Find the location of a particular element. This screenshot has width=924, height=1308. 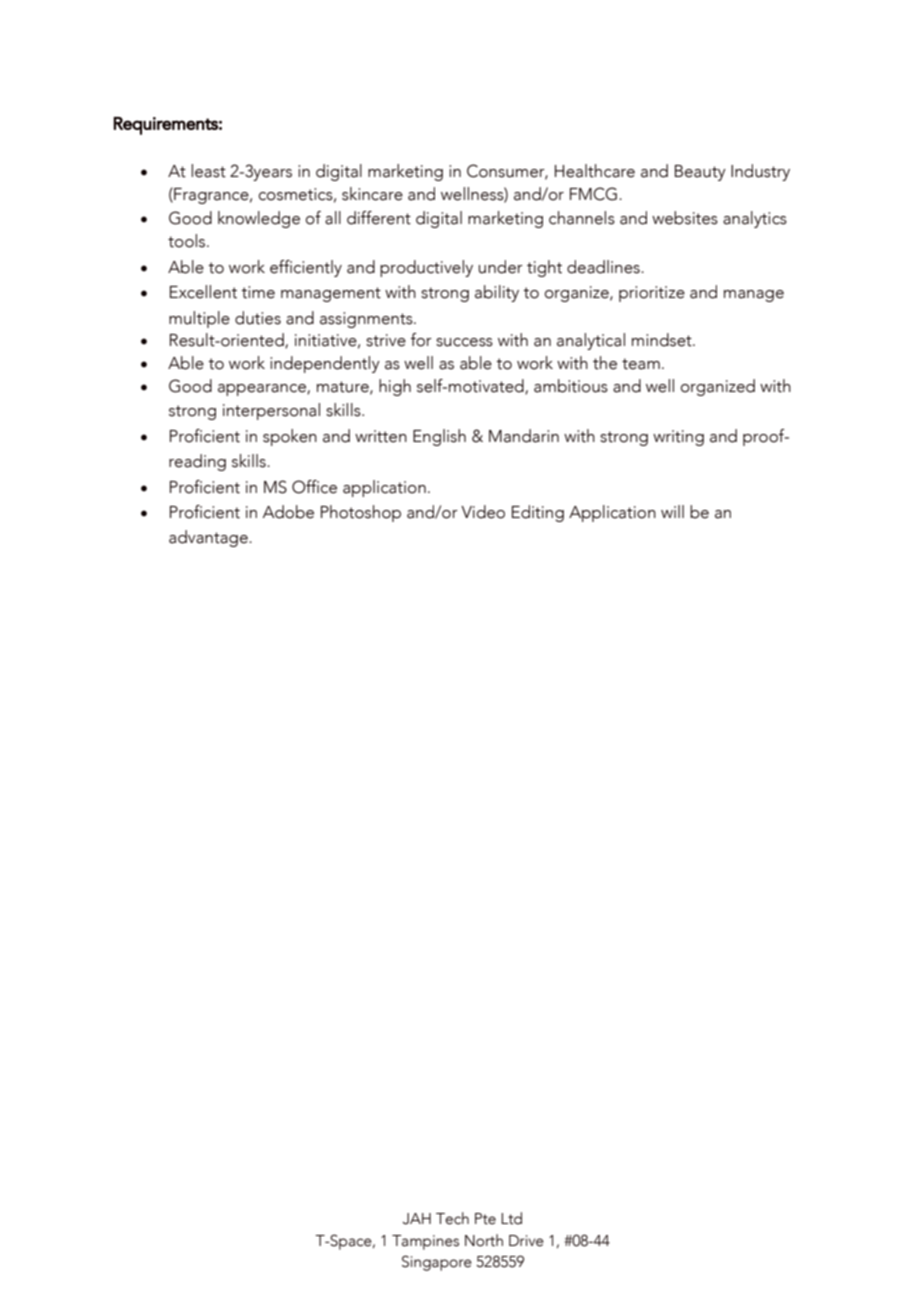

writing is located at coordinates (678, 438).
